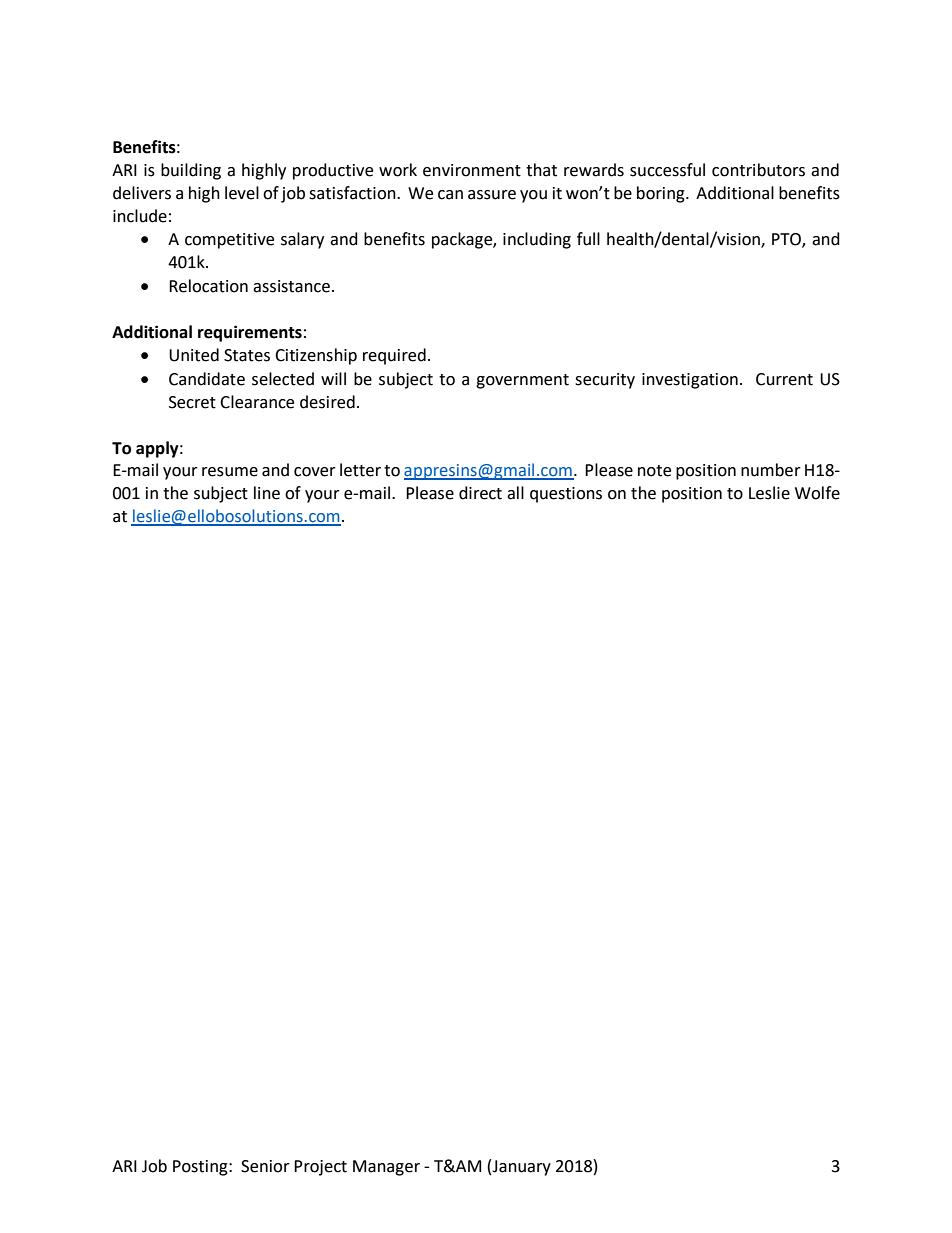 This image has height=1233, width=952. What do you see at coordinates (758, 170) in the image?
I see `contributors` at bounding box center [758, 170].
